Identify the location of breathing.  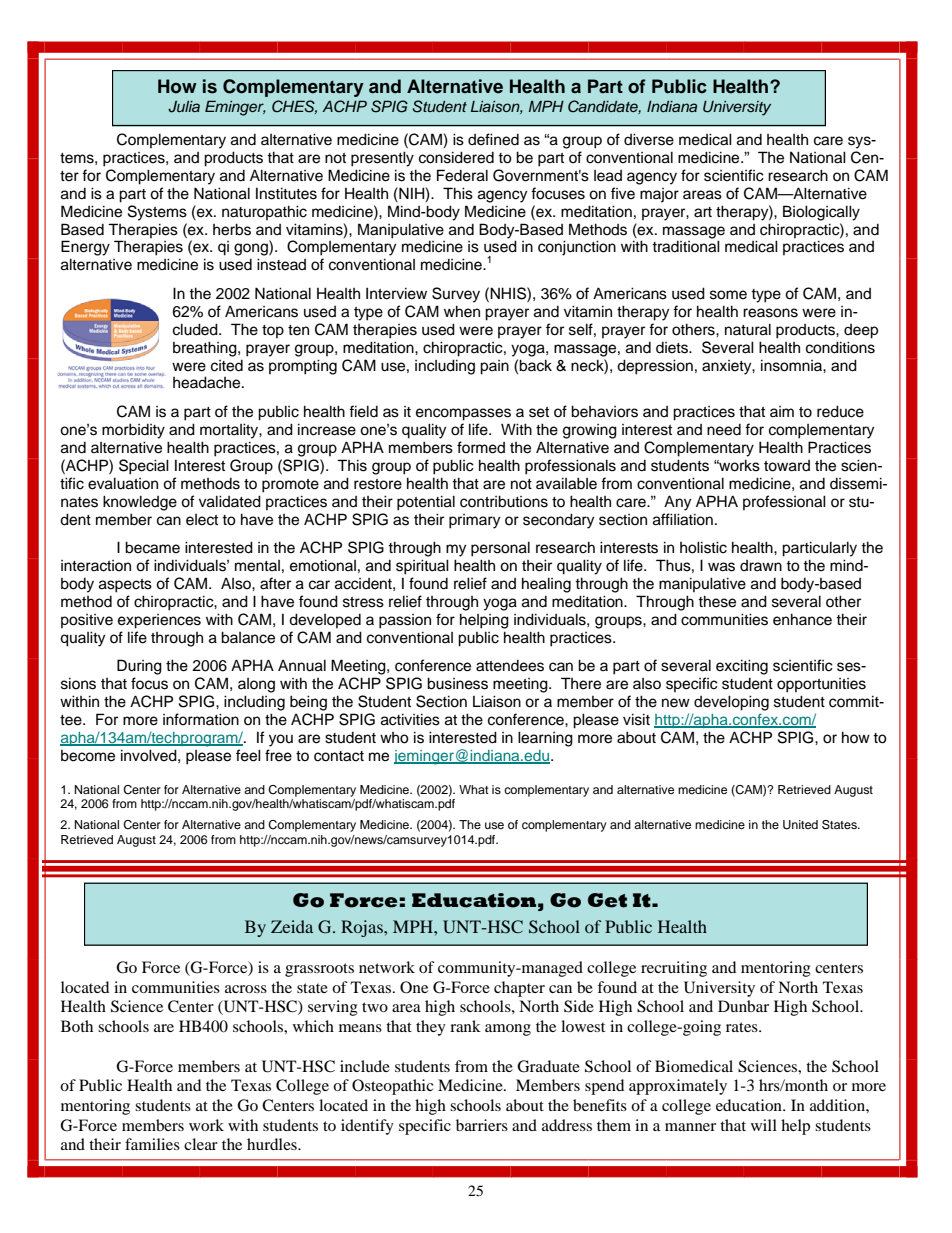
(206, 349).
